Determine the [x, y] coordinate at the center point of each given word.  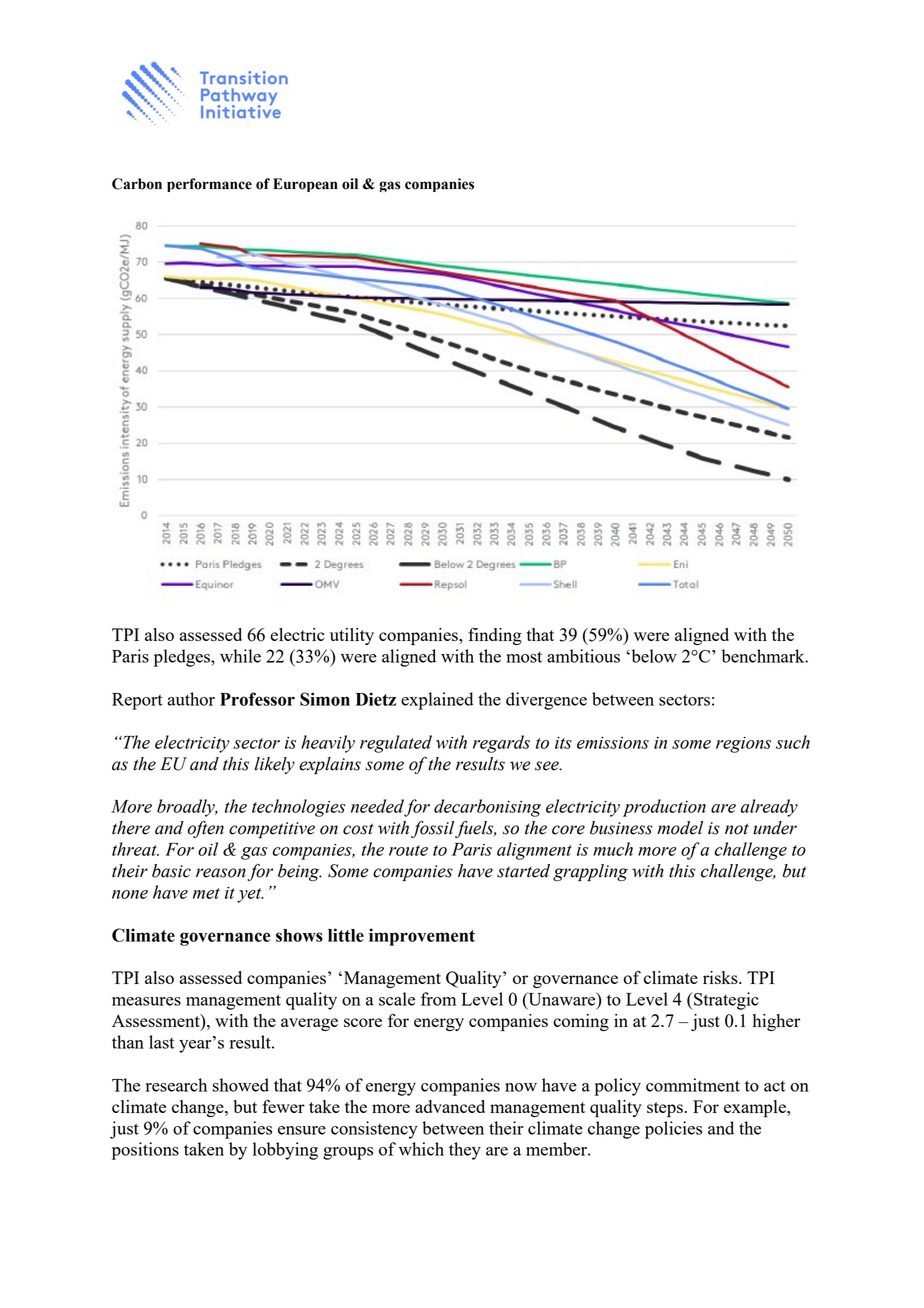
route [408, 850]
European [305, 185]
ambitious [583, 656]
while [240, 656]
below [653, 656]
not [737, 829]
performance [209, 185]
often [206, 829]
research [176, 1085]
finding [495, 636]
